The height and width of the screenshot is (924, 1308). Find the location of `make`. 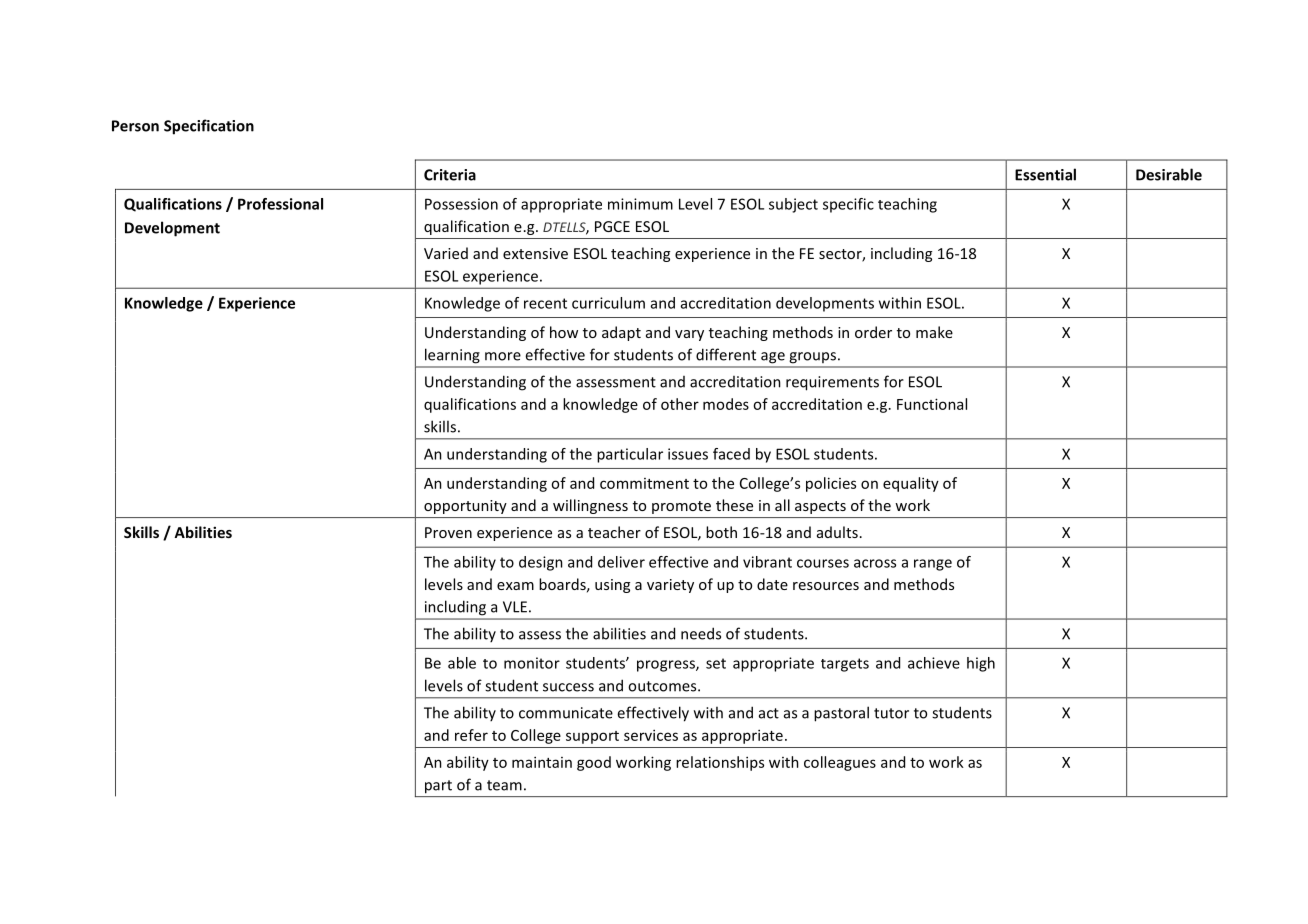

make is located at coordinates (934, 332).
